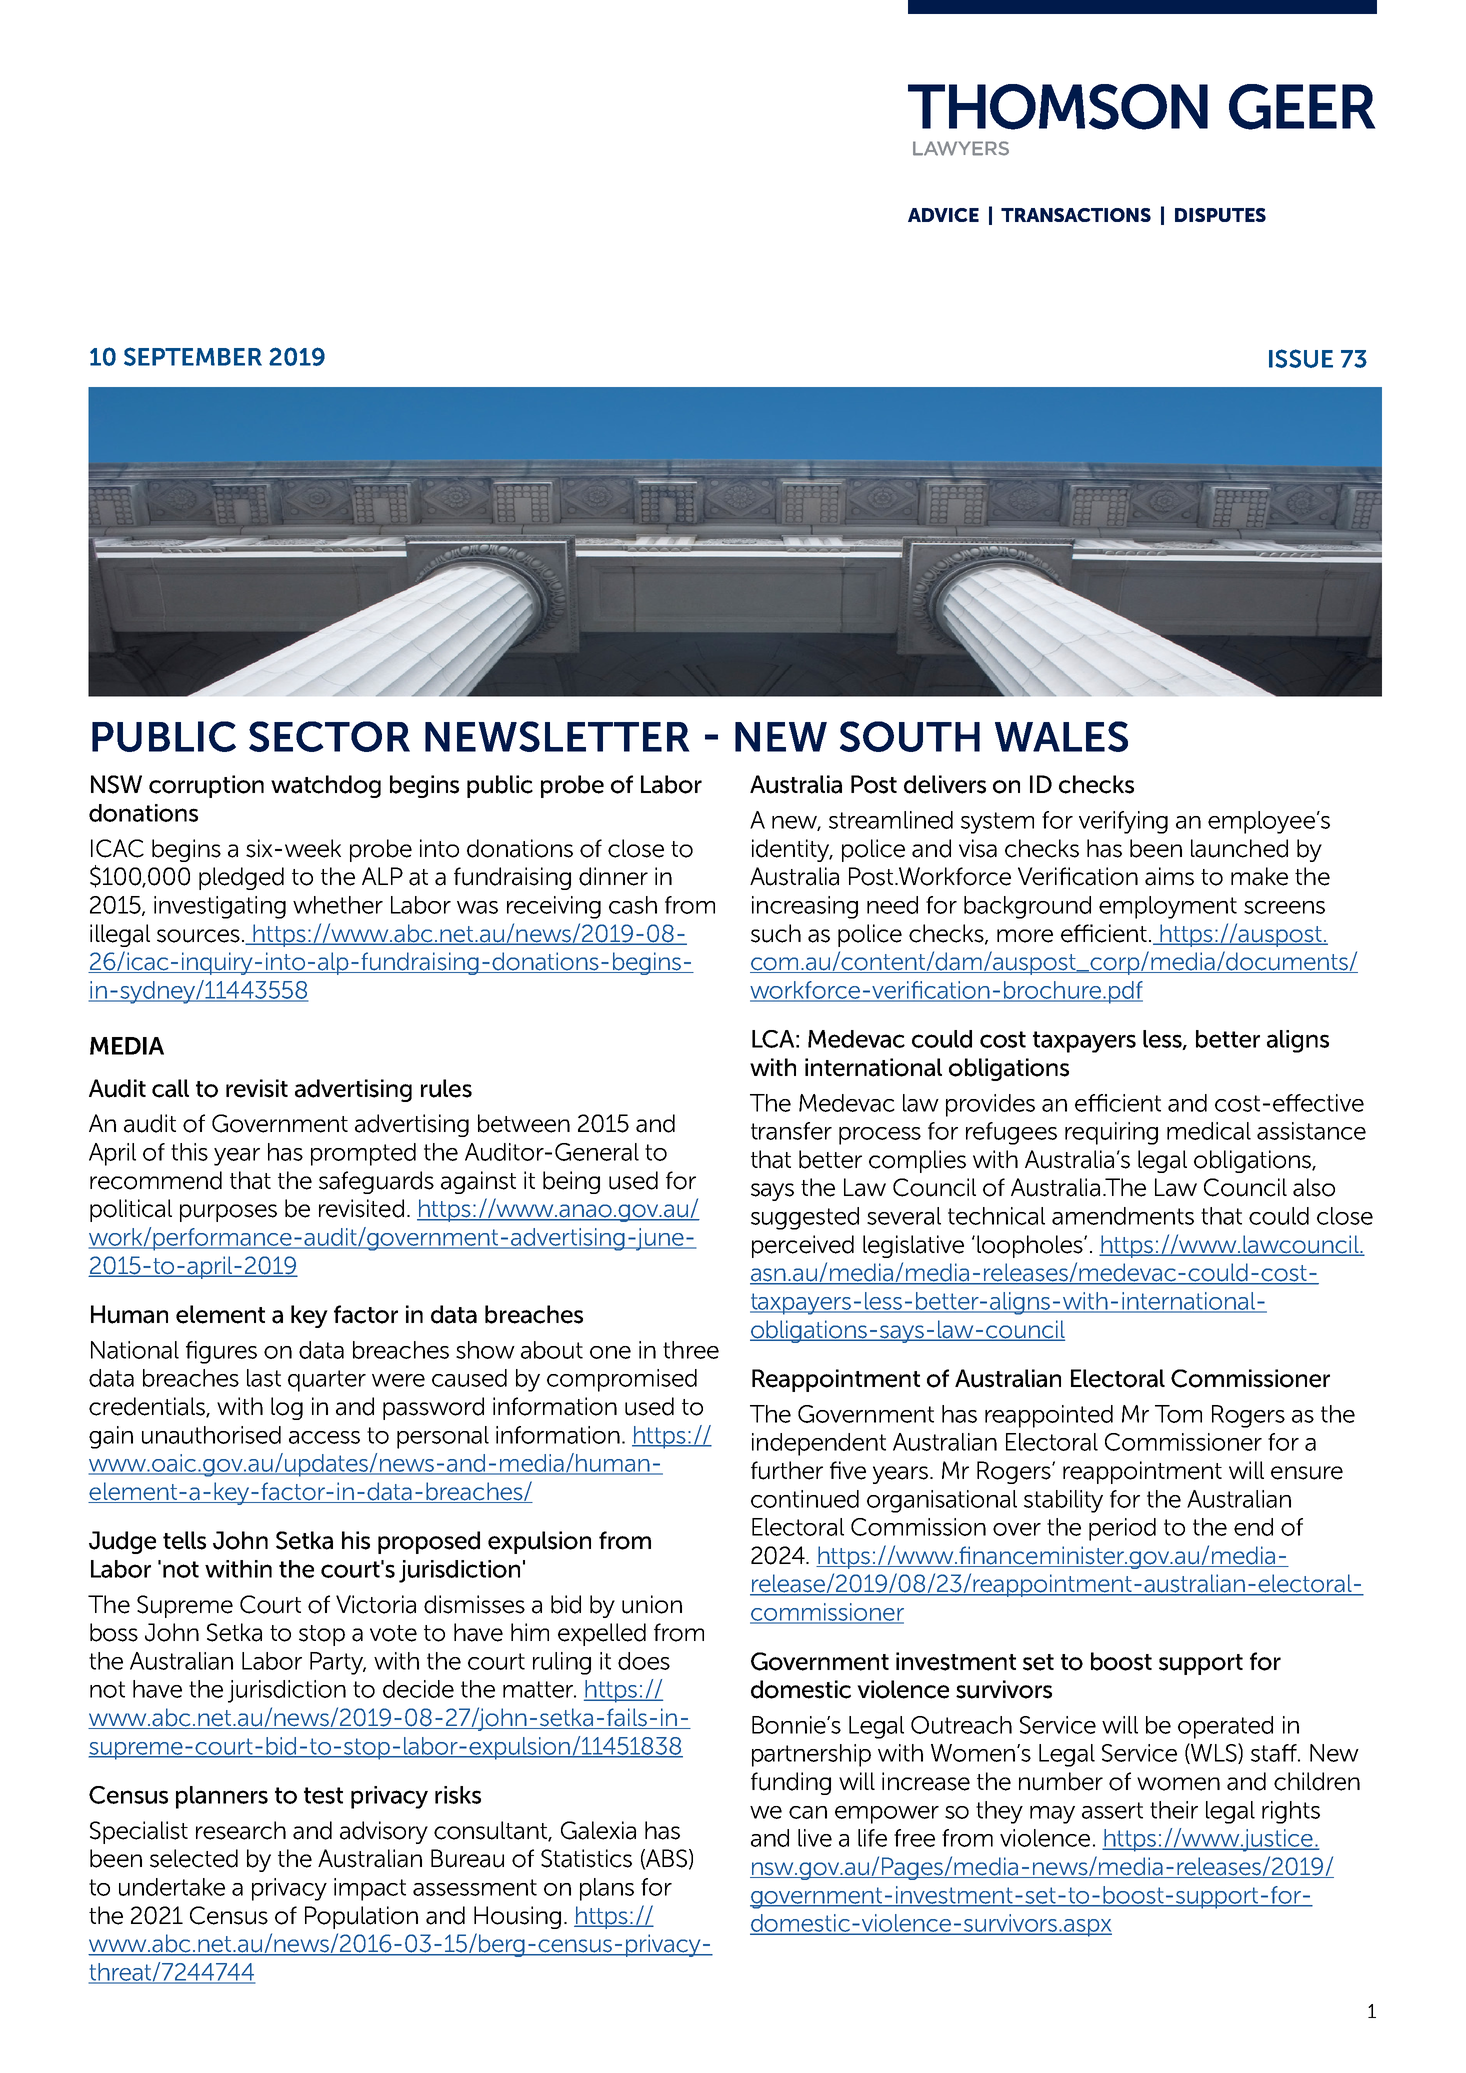  I want to click on plans, so click(607, 1889).
